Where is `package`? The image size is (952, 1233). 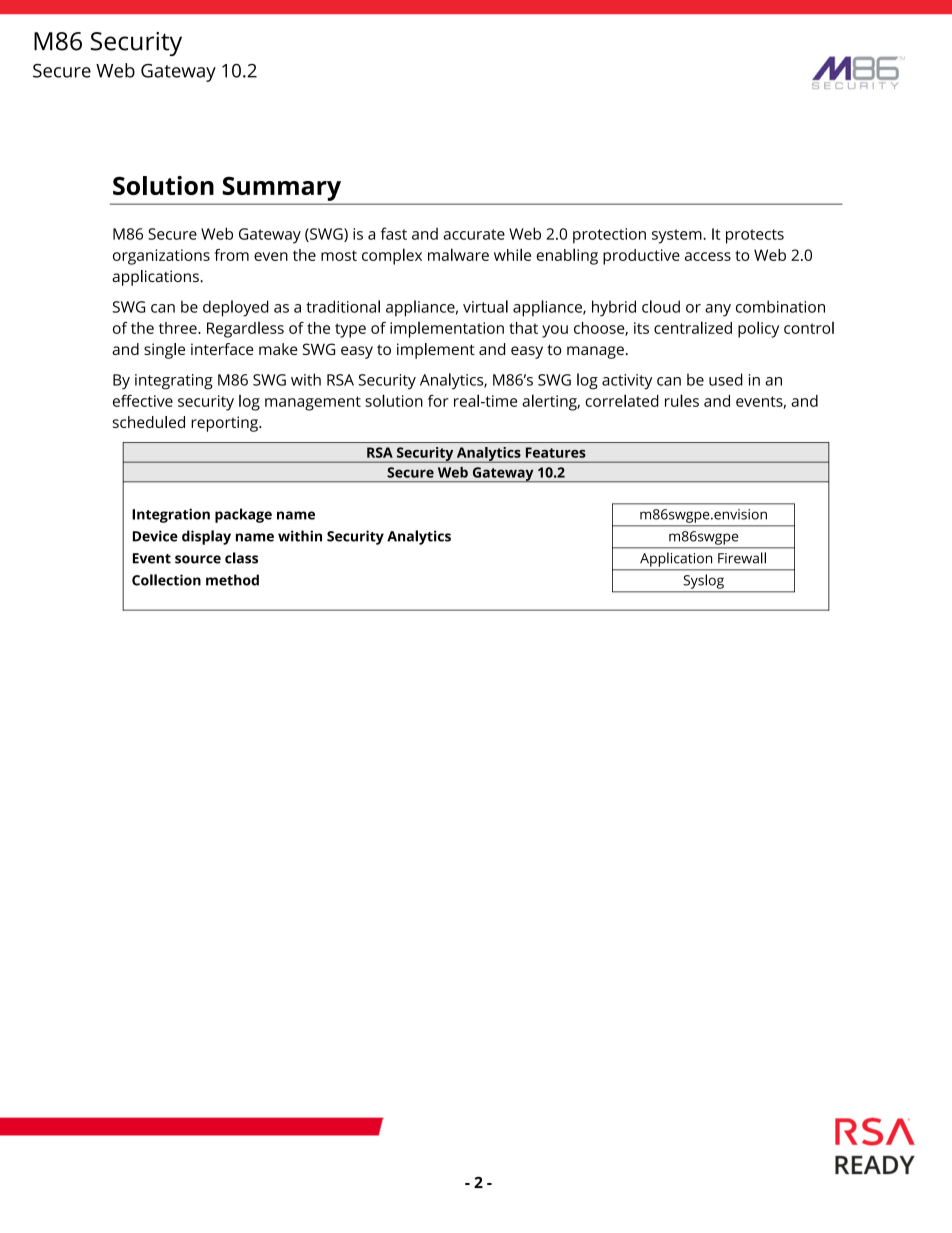
package is located at coordinates (243, 515).
